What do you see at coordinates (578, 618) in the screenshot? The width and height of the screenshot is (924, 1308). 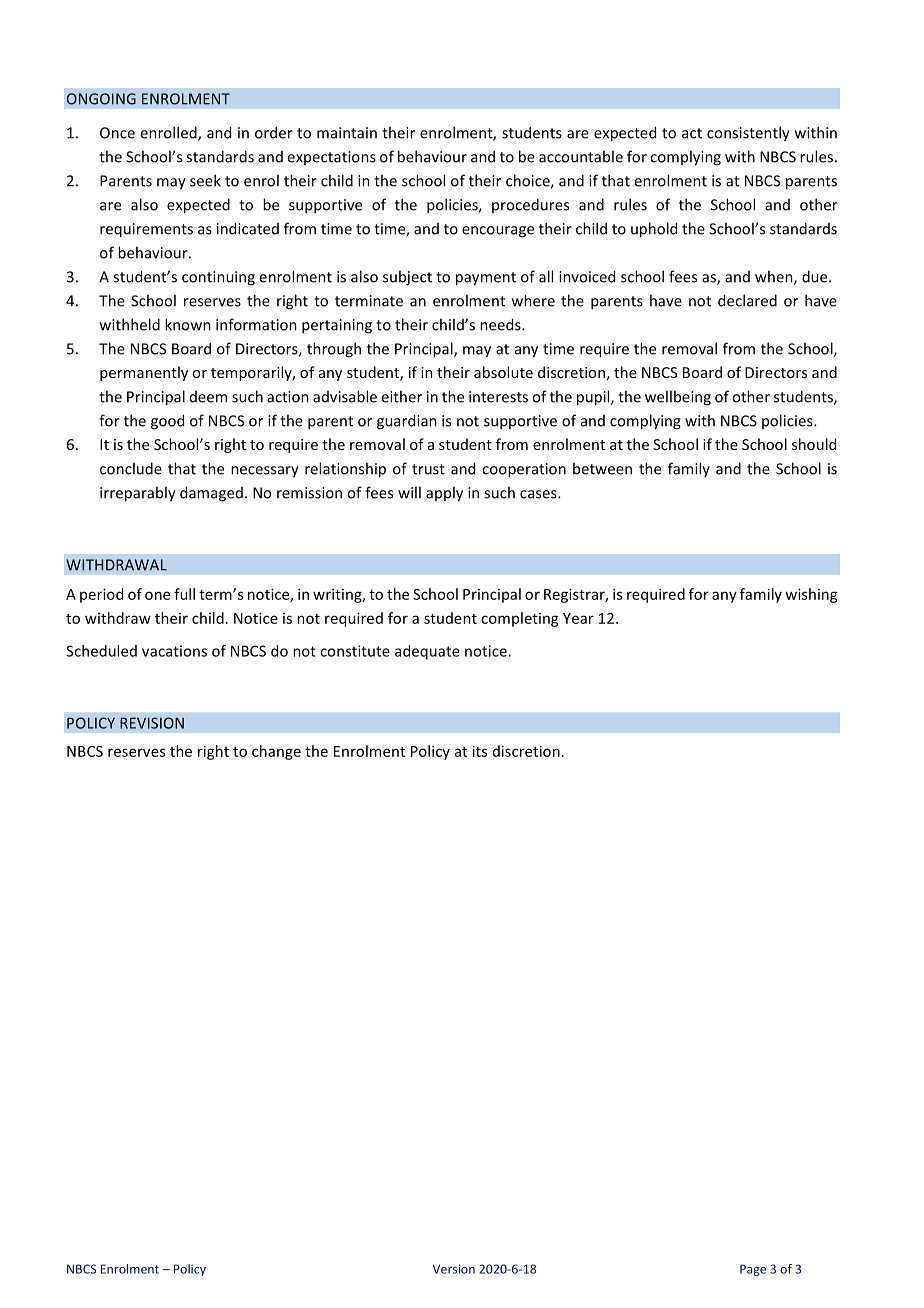 I see `Year` at bounding box center [578, 618].
